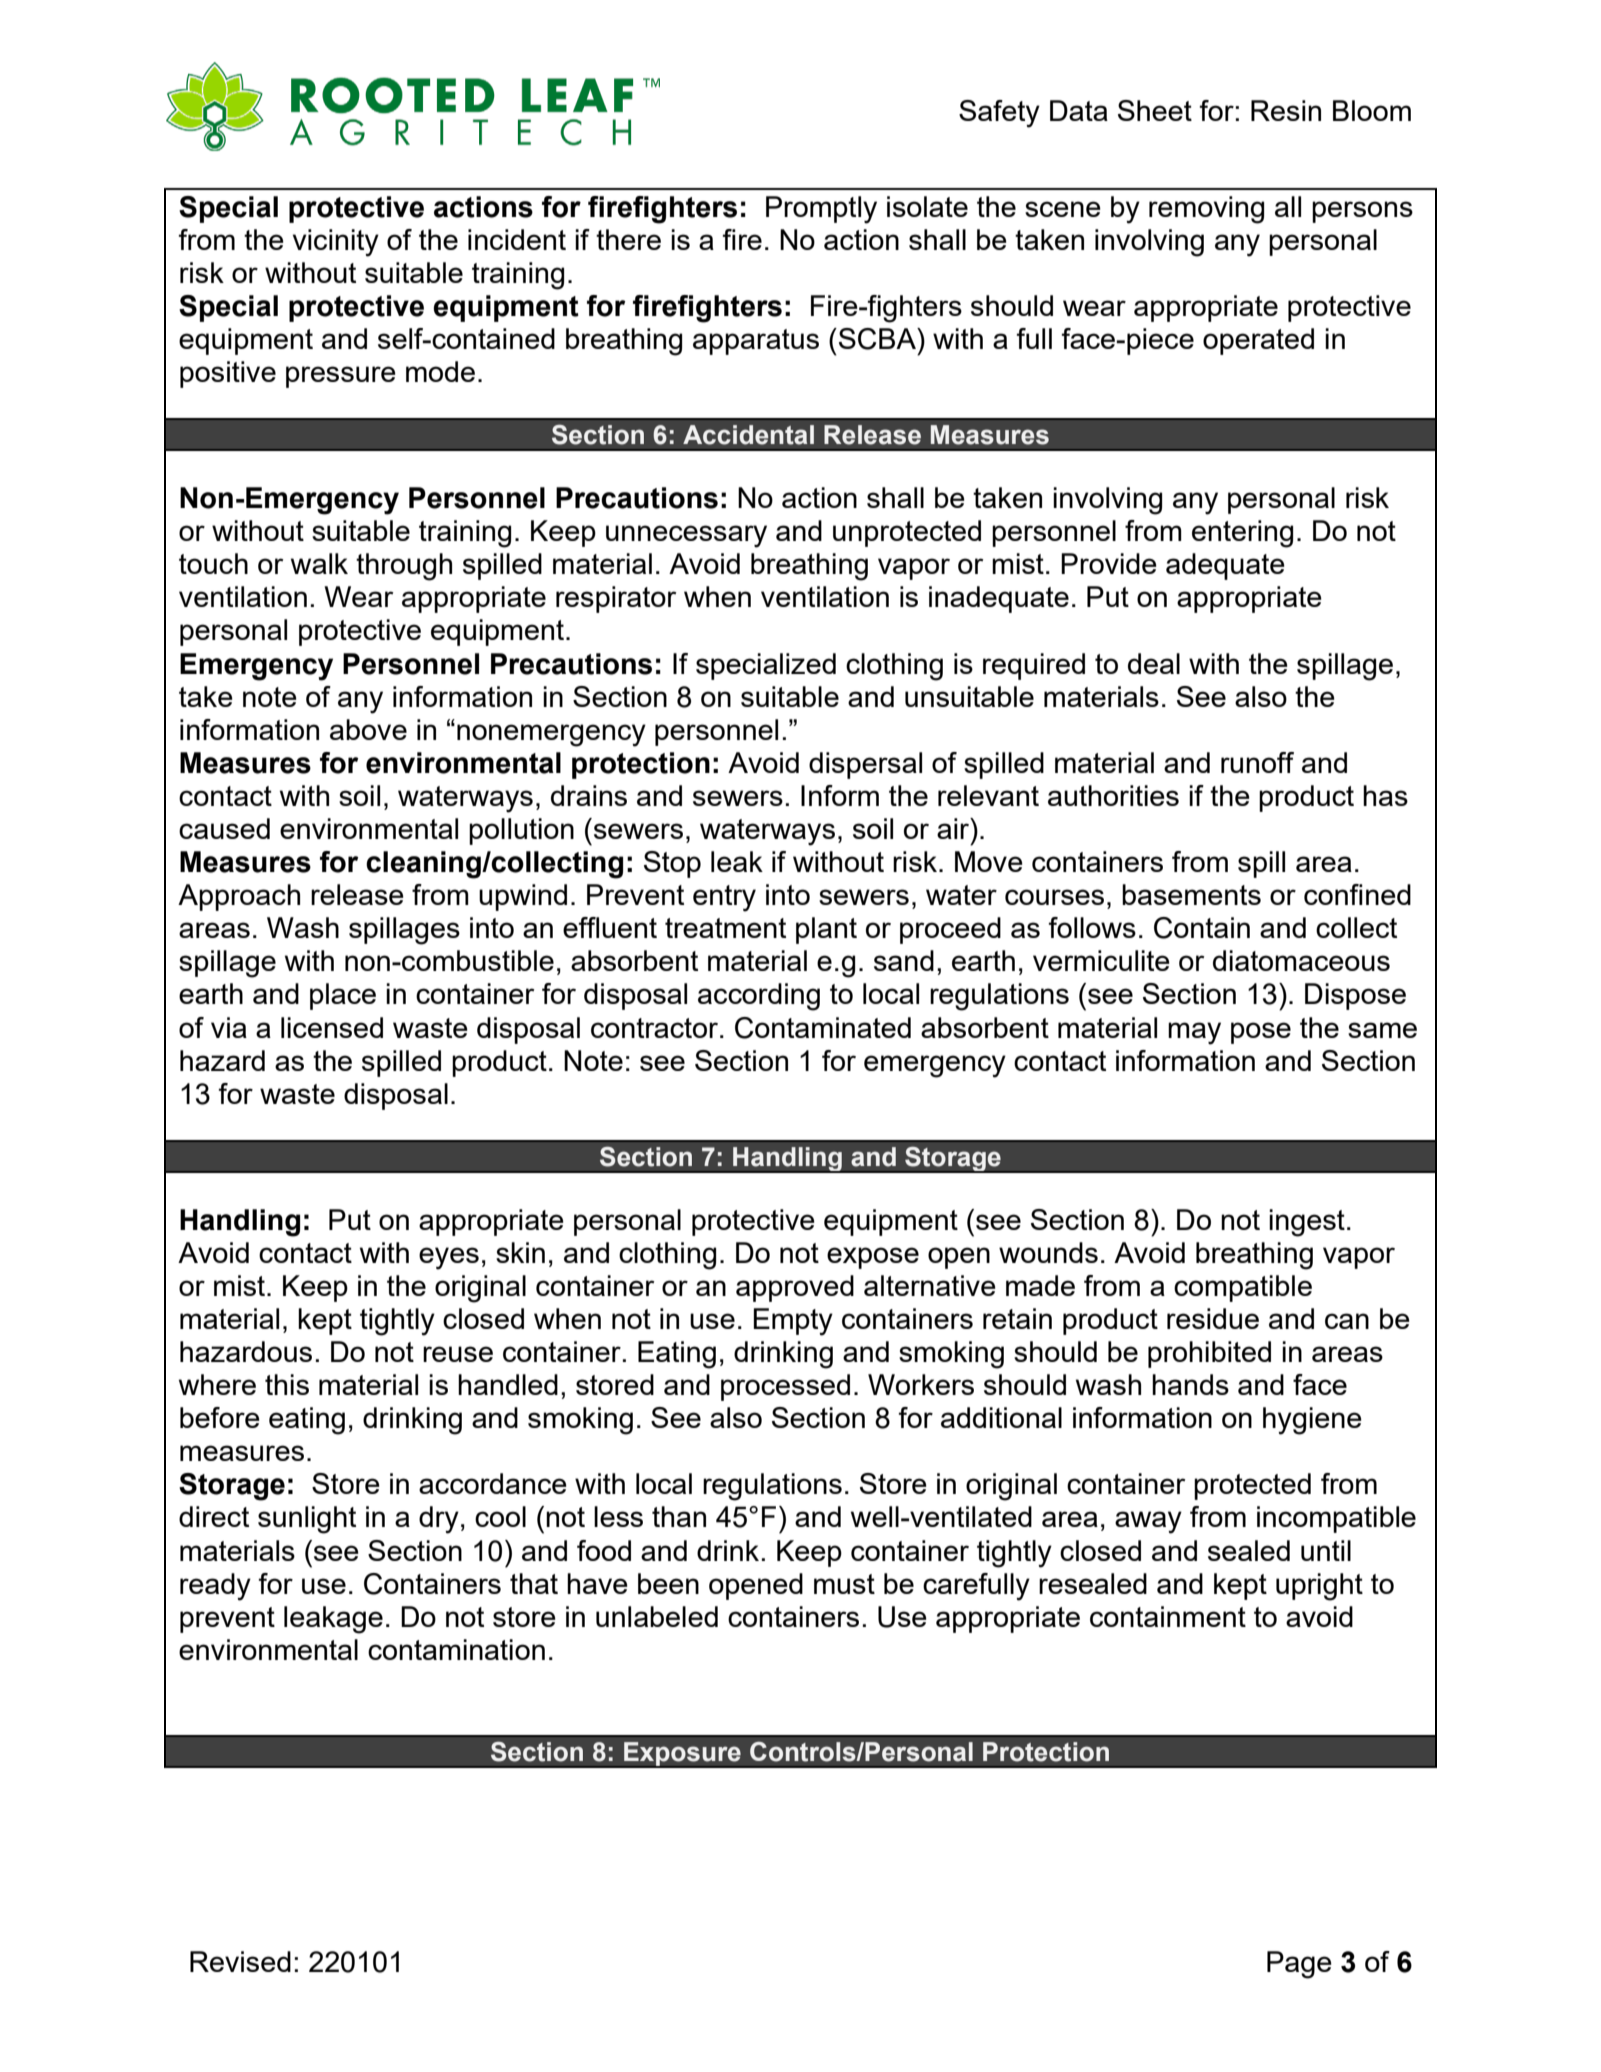  Describe the element at coordinates (240, 1961) in the screenshot. I see `Revised` at that location.
